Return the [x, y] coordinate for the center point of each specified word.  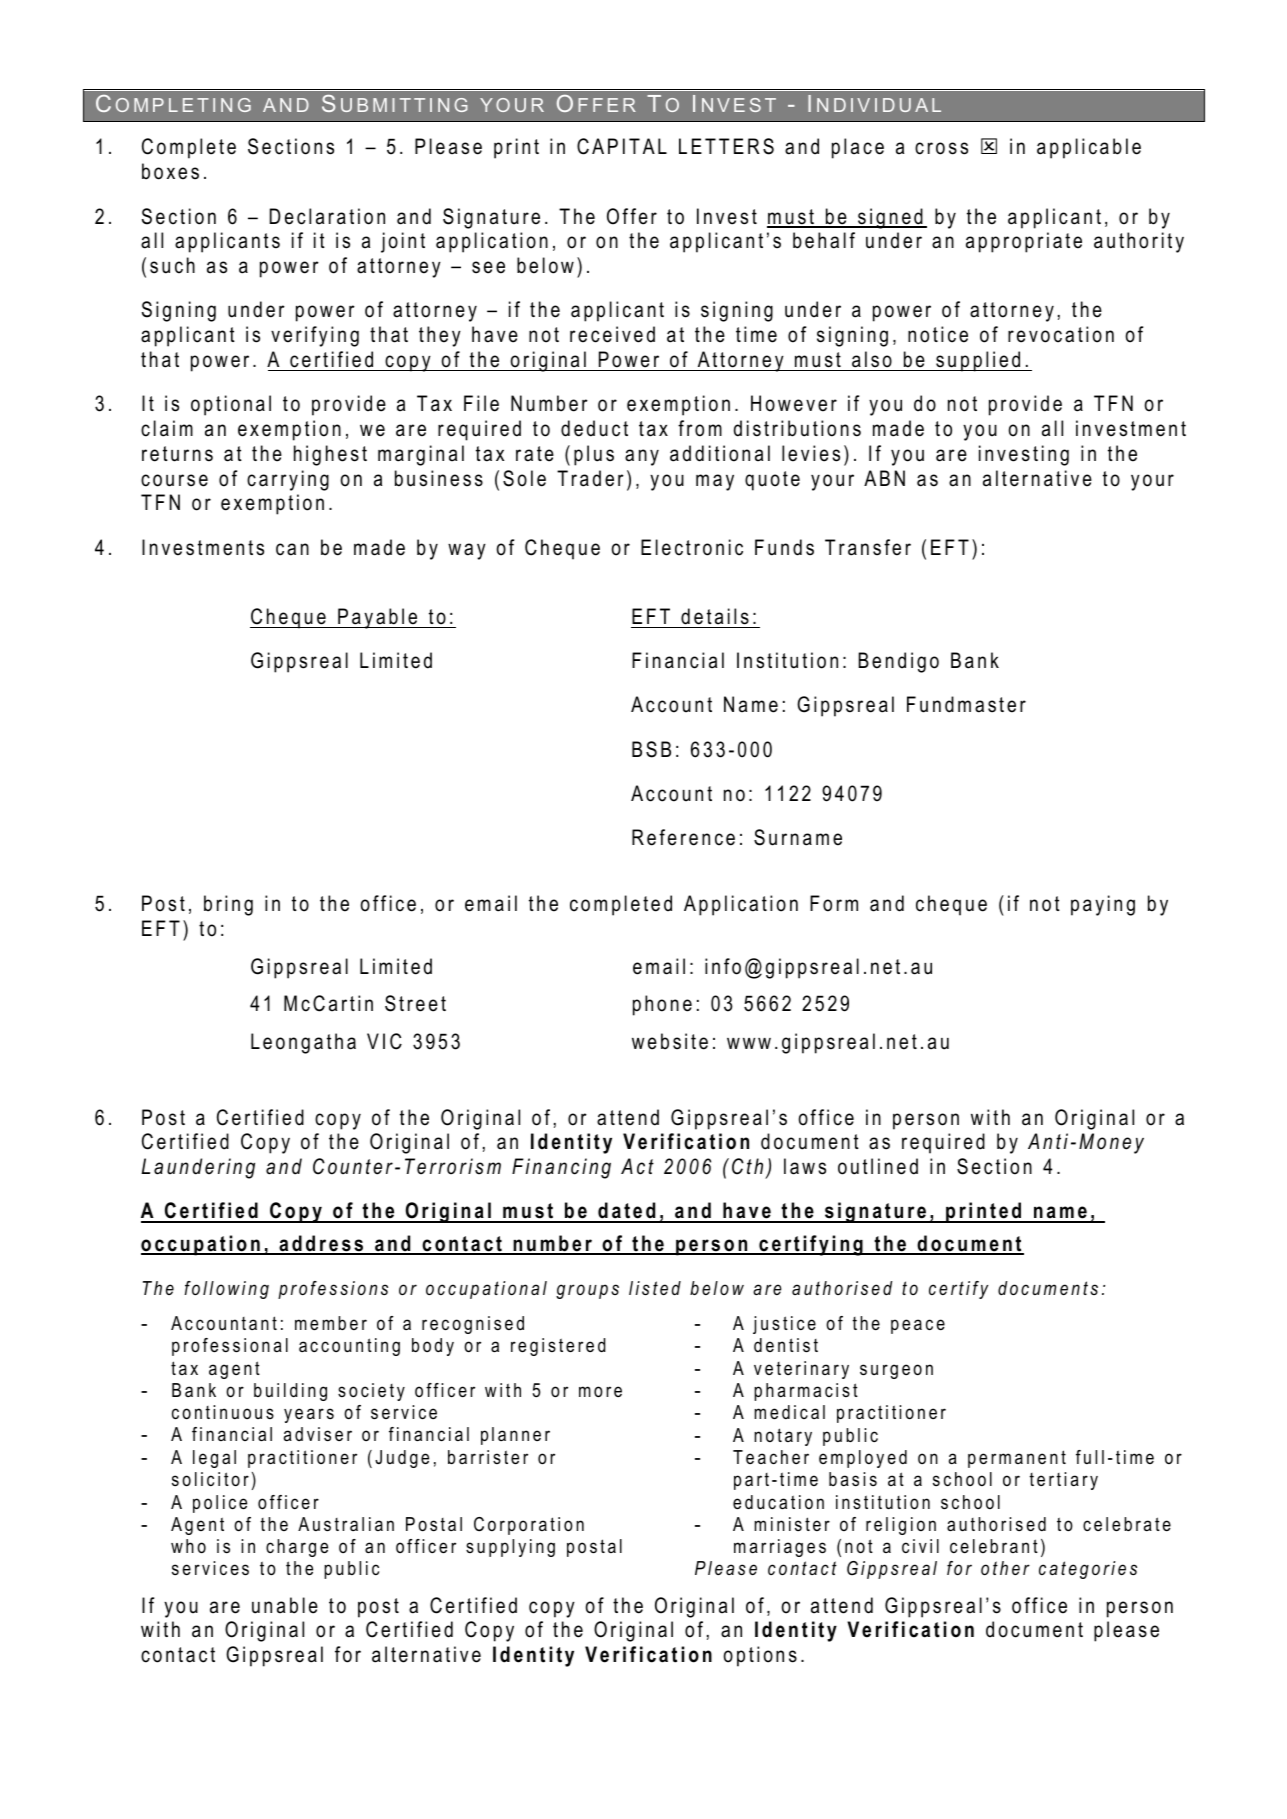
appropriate [1024, 242]
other [1005, 1568]
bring [228, 905]
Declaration [327, 216]
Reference [683, 837]
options [760, 1656]
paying [1103, 905]
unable [285, 1605]
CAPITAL [622, 146]
